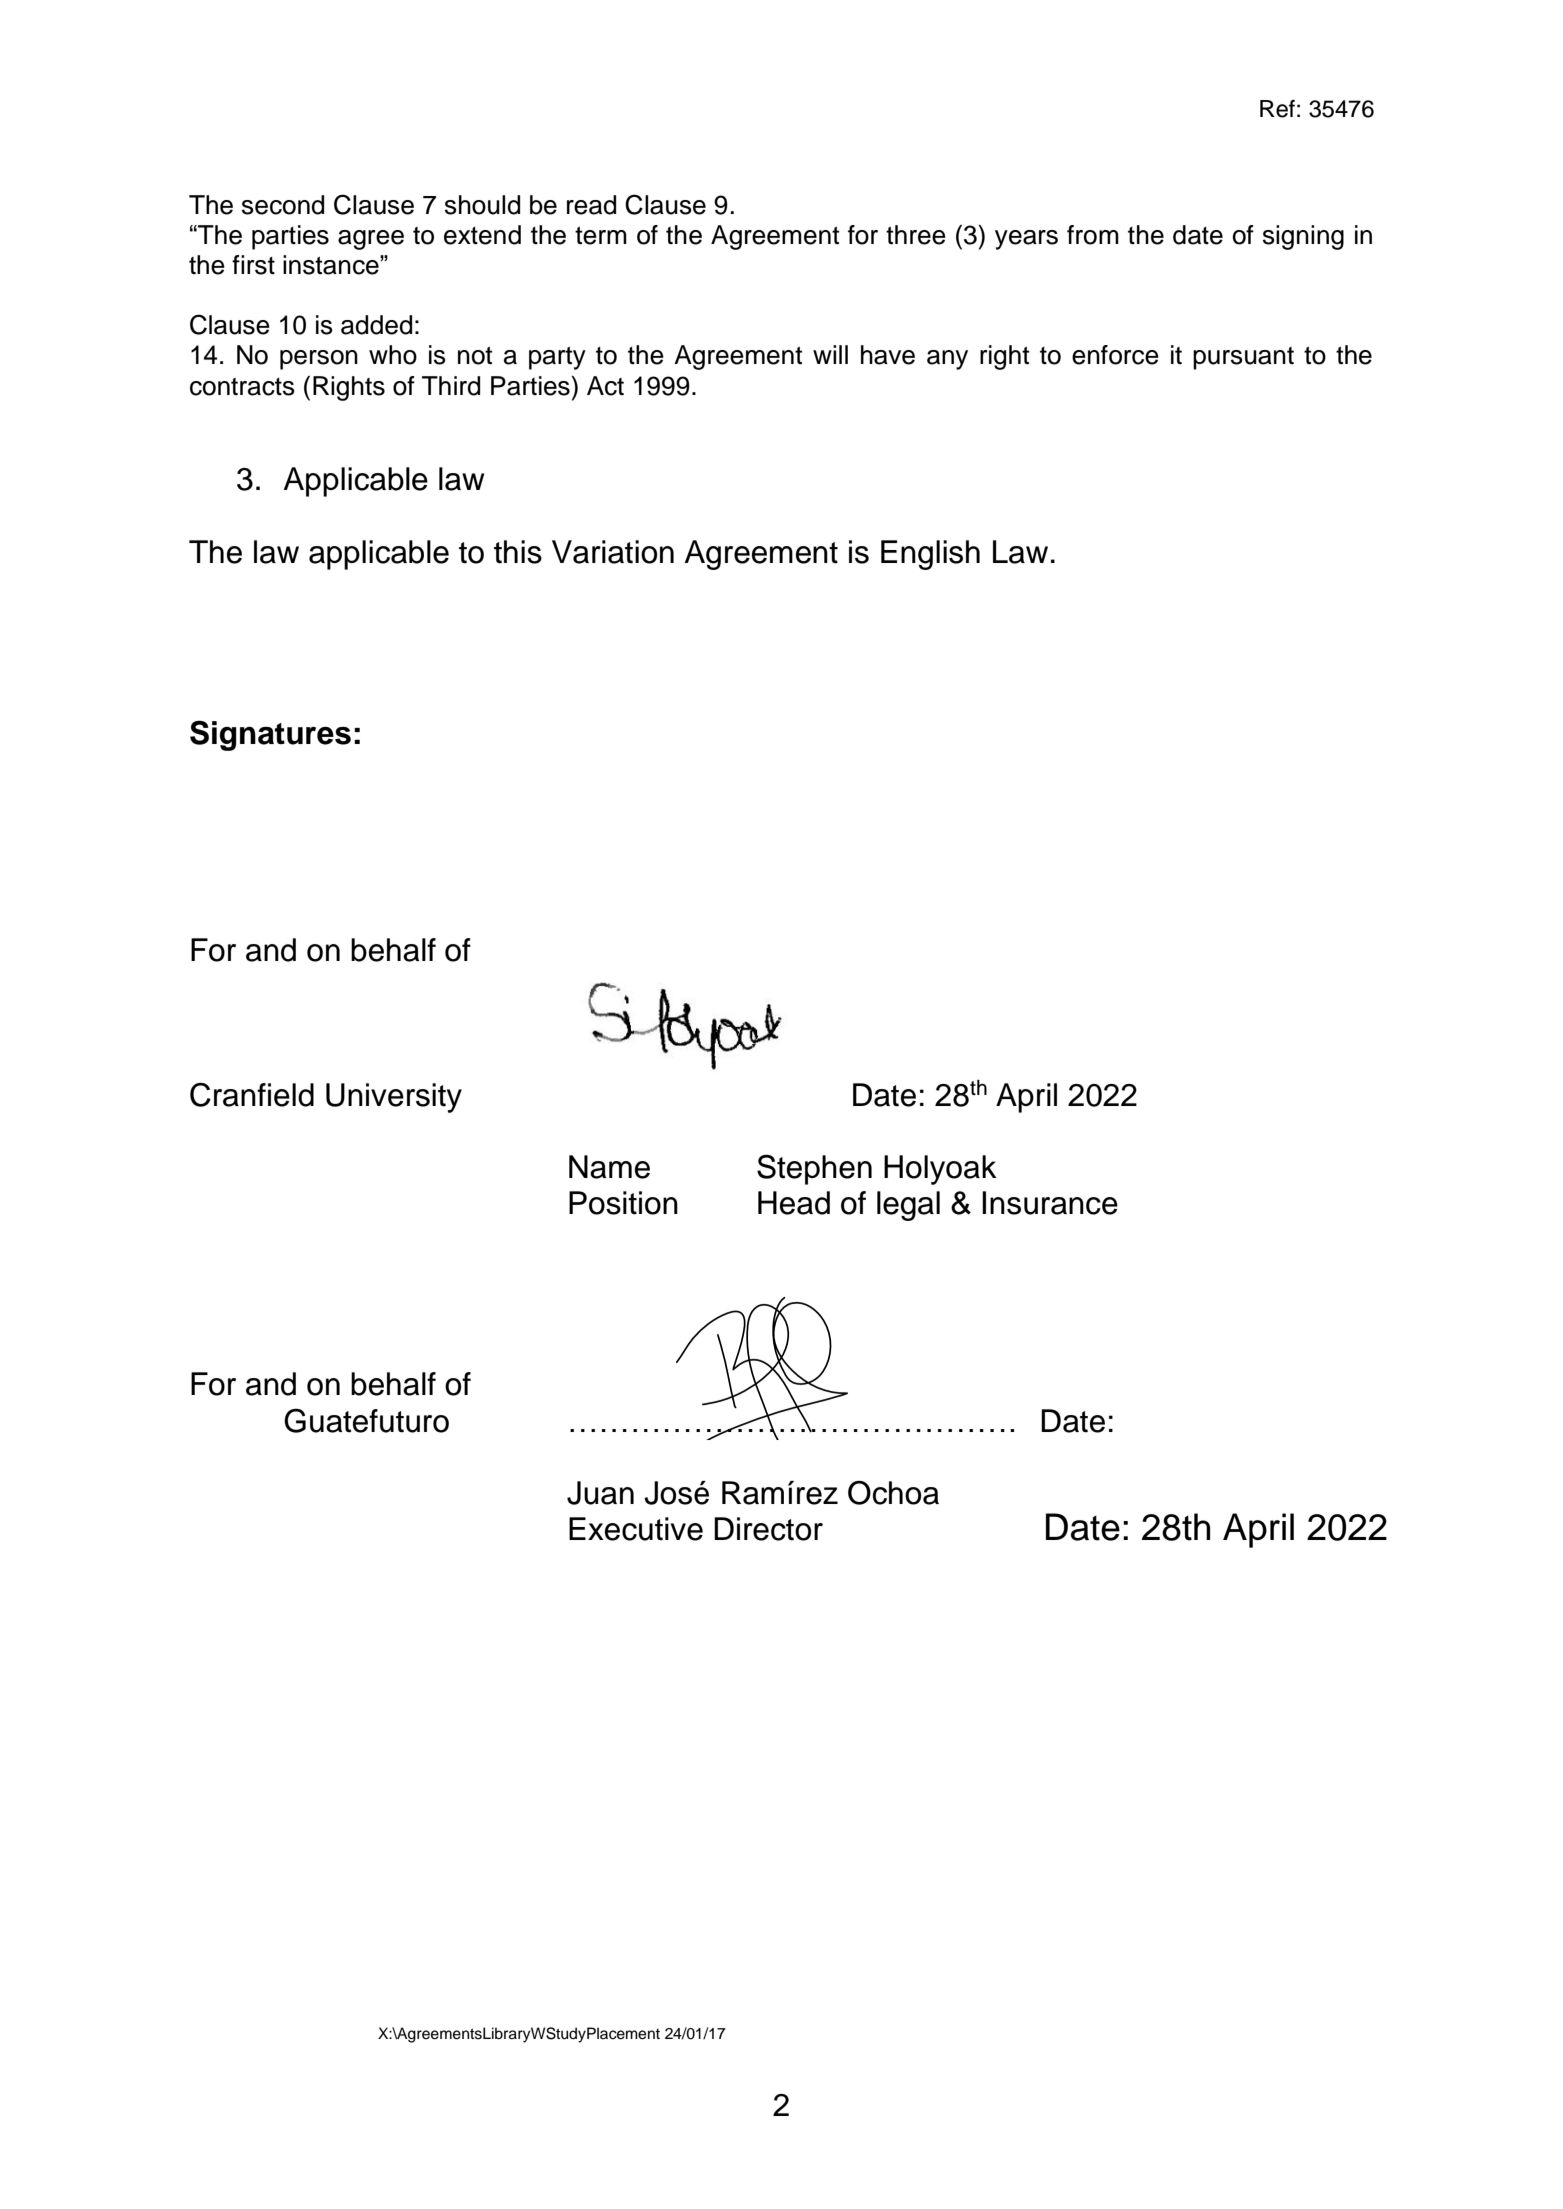  Describe the element at coordinates (394, 1098) in the document. I see `University` at that location.
